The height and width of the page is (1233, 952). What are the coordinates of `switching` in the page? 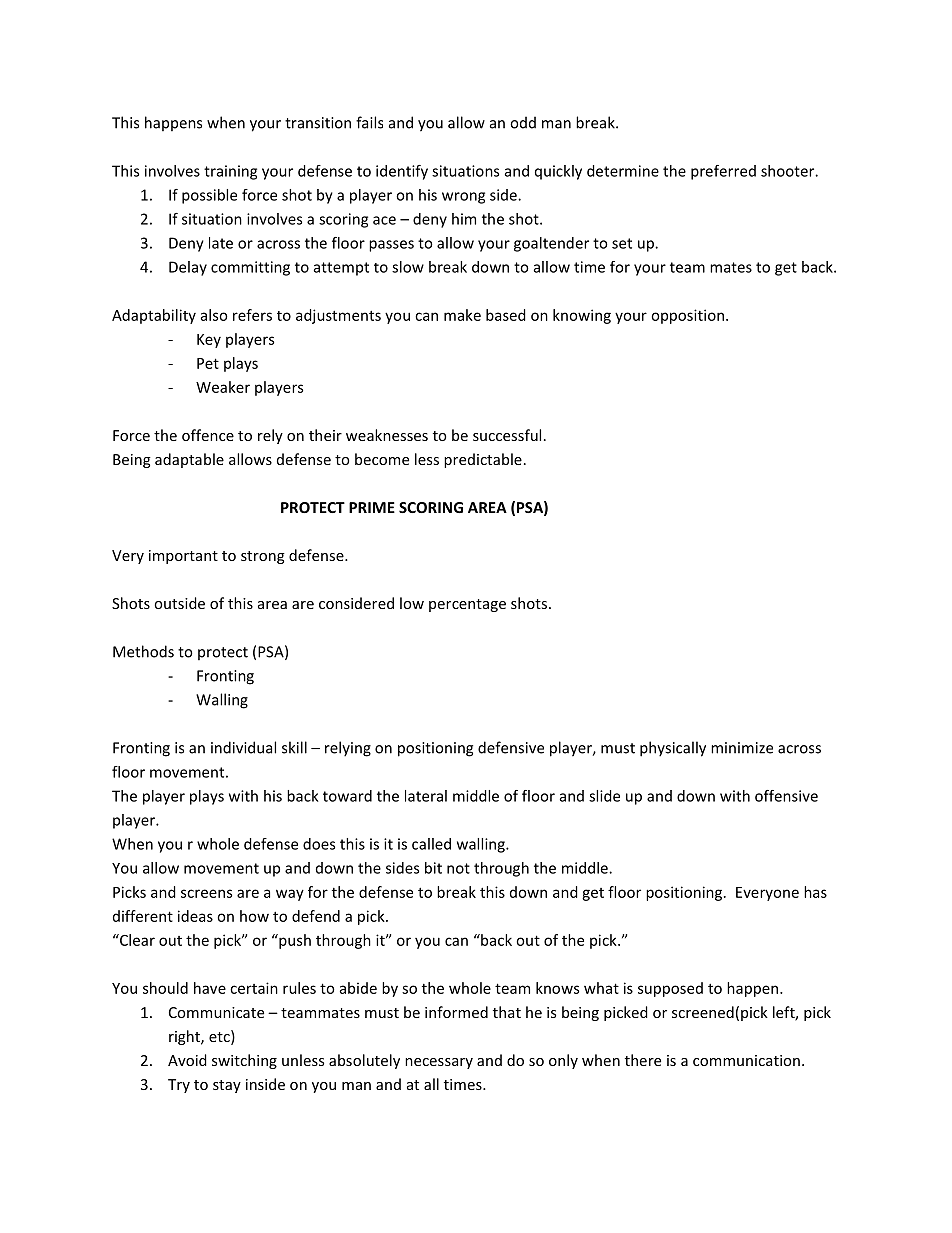 It's located at (244, 1061).
